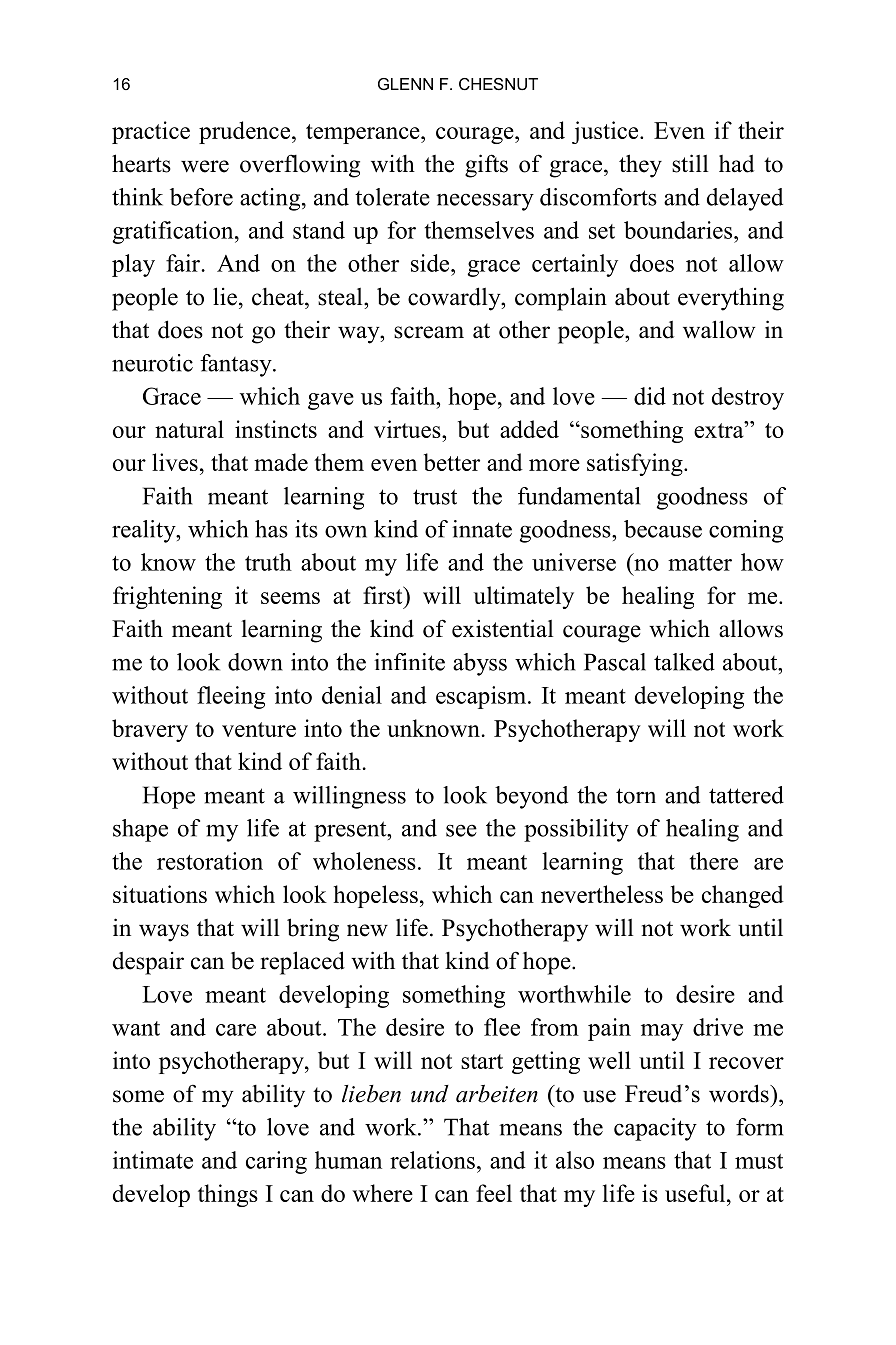  Describe the element at coordinates (210, 861) in the screenshot. I see `restoration` at that location.
